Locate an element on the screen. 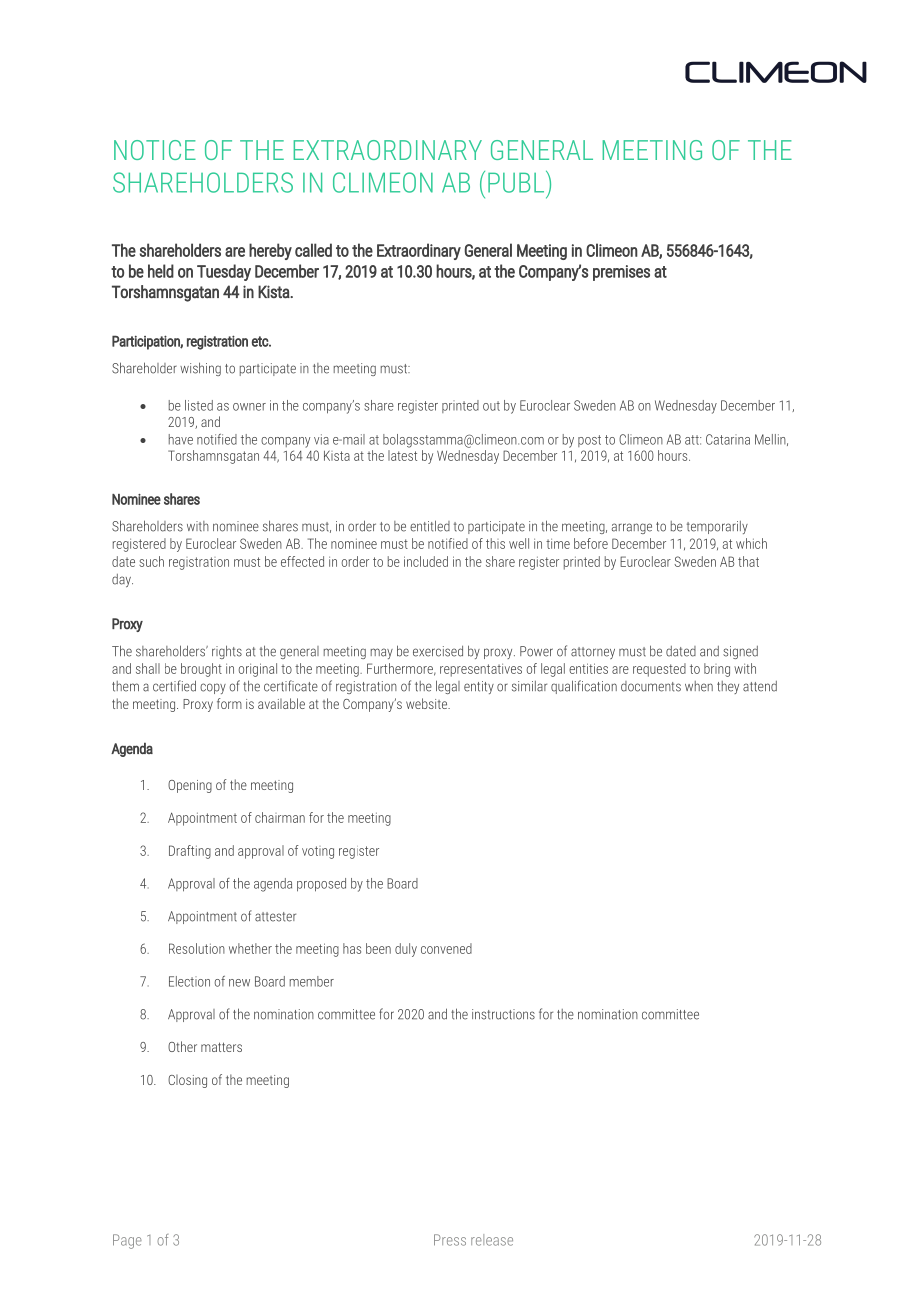 The image size is (924, 1308). Page is located at coordinates (127, 1241).
